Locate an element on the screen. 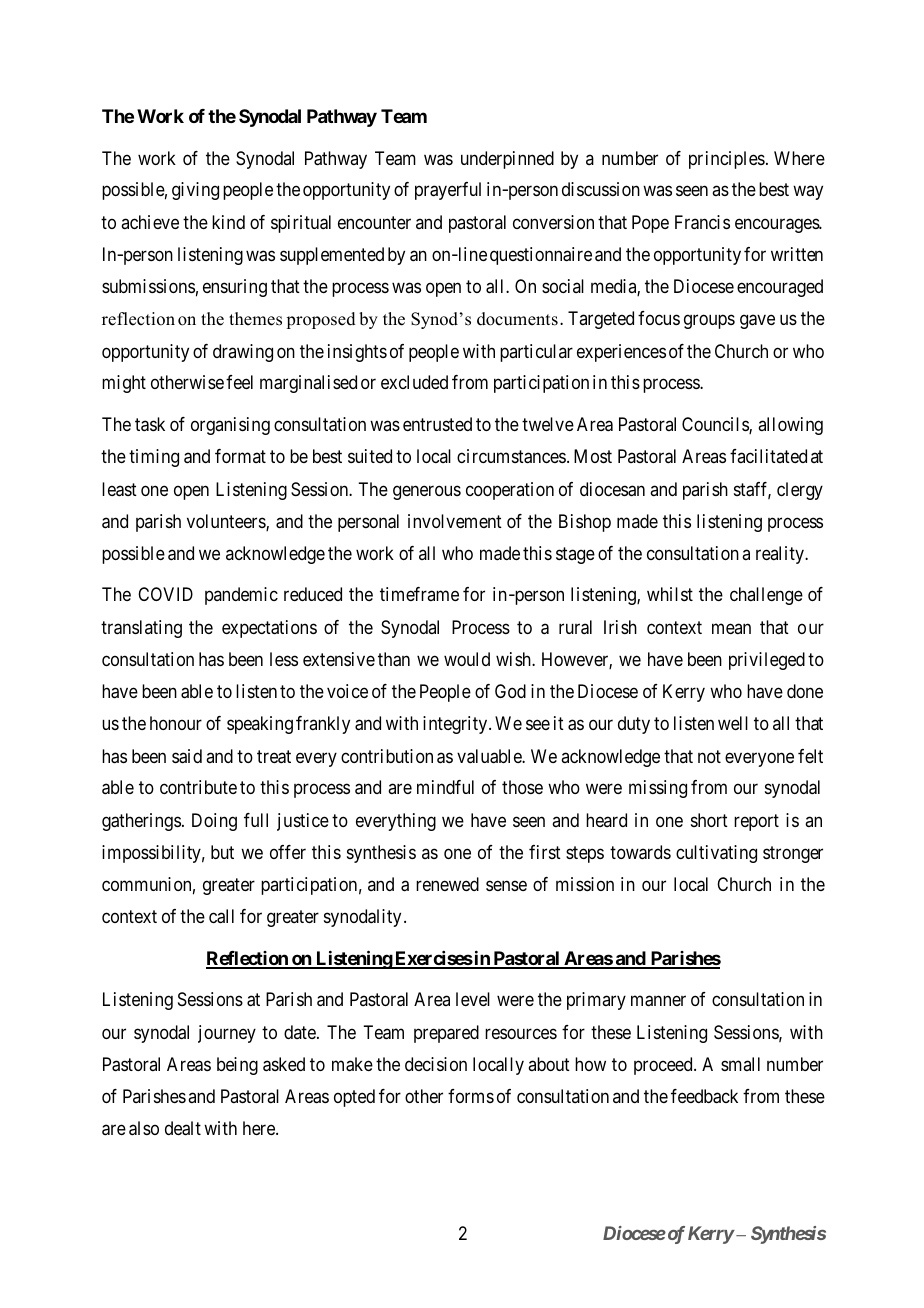 The image size is (924, 1308). short is located at coordinates (709, 820).
